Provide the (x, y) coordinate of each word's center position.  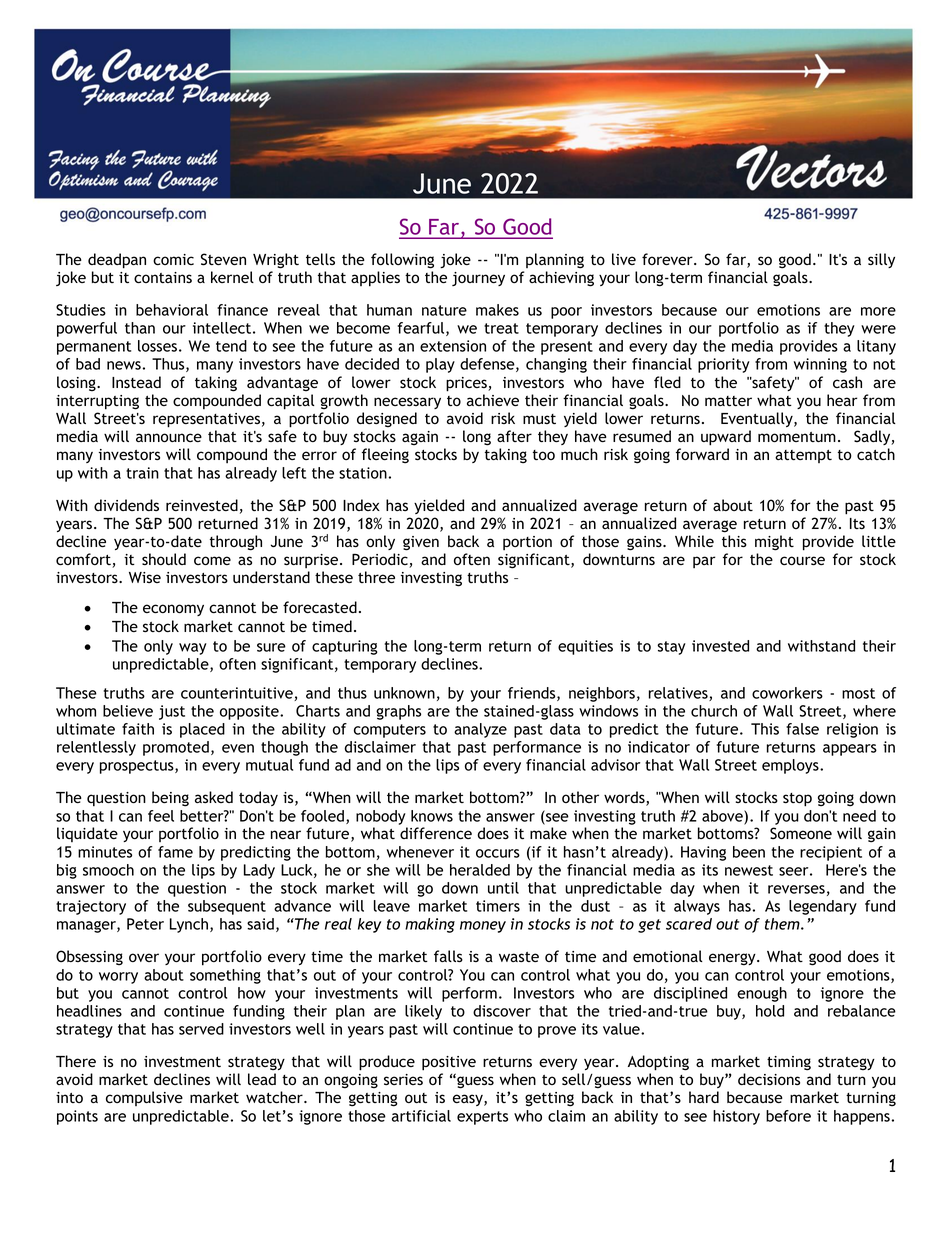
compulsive (144, 1098)
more (878, 311)
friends (533, 694)
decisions (769, 1079)
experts (482, 1118)
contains (163, 277)
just (172, 712)
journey (478, 279)
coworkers (787, 693)
